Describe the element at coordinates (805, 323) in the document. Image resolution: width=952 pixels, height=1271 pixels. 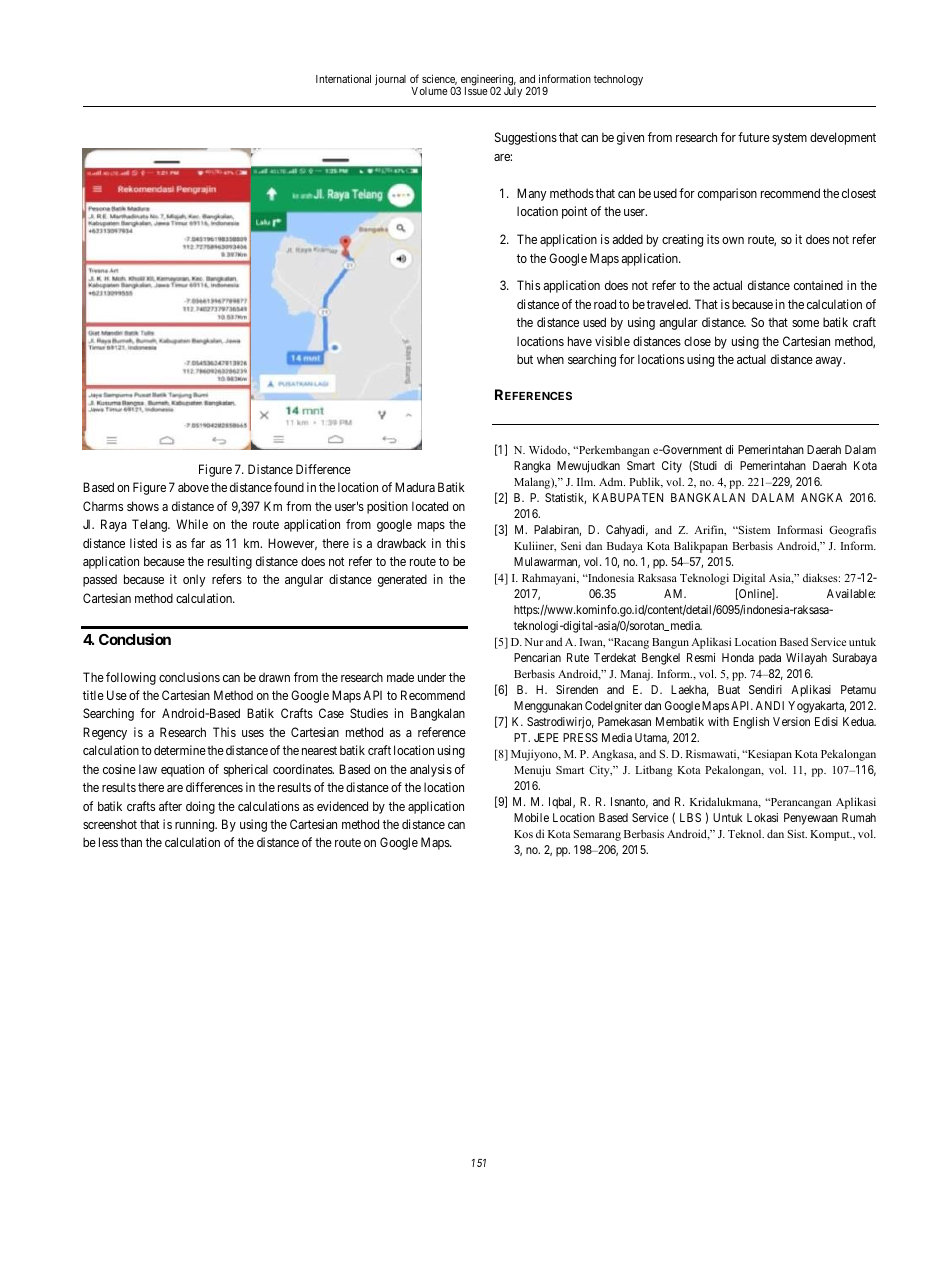
I see `some` at that location.
